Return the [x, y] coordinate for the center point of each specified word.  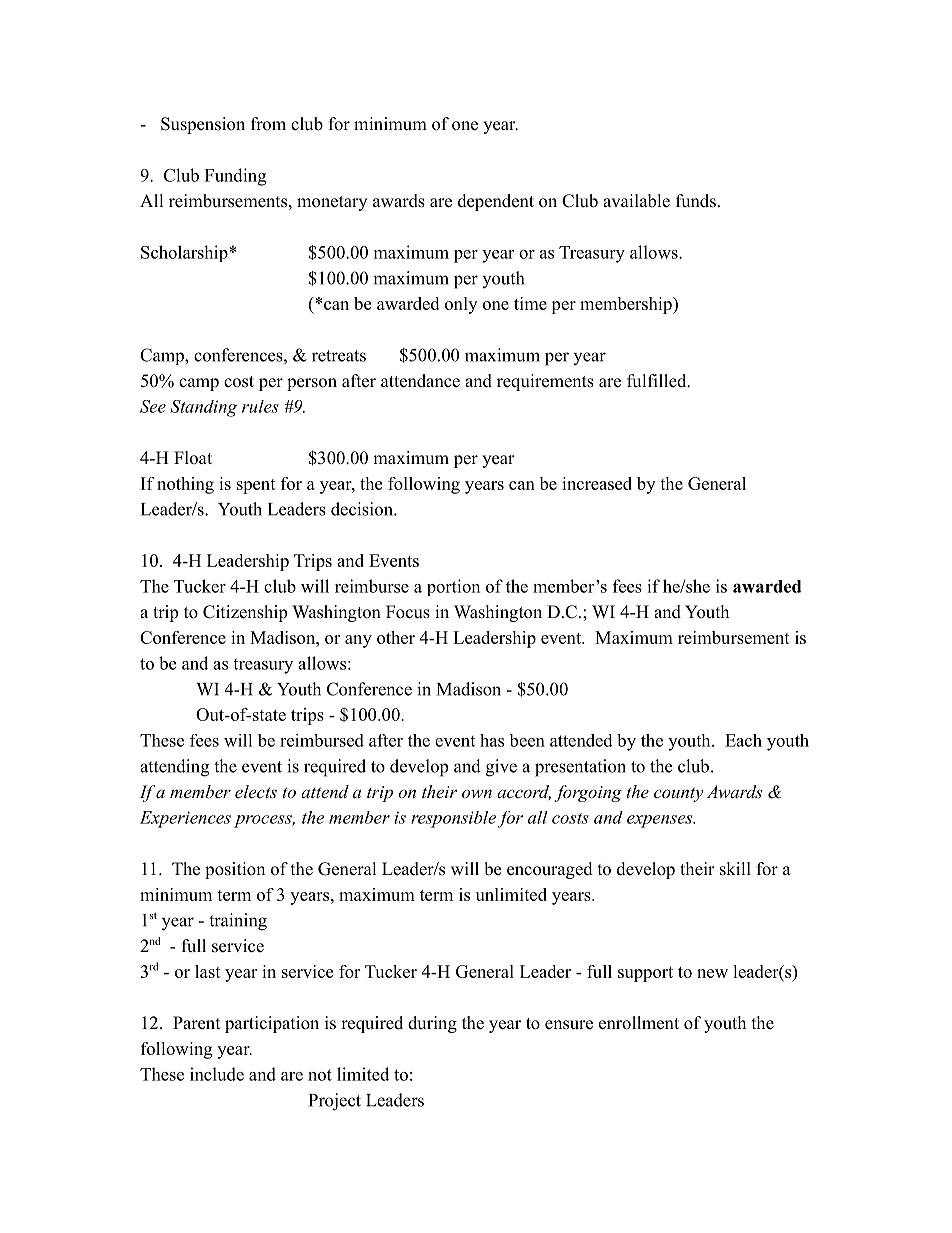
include [217, 1074]
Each [743, 740]
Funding [235, 177]
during [432, 1024]
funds [696, 201]
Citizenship [245, 613]
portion [453, 587]
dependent [496, 202]
